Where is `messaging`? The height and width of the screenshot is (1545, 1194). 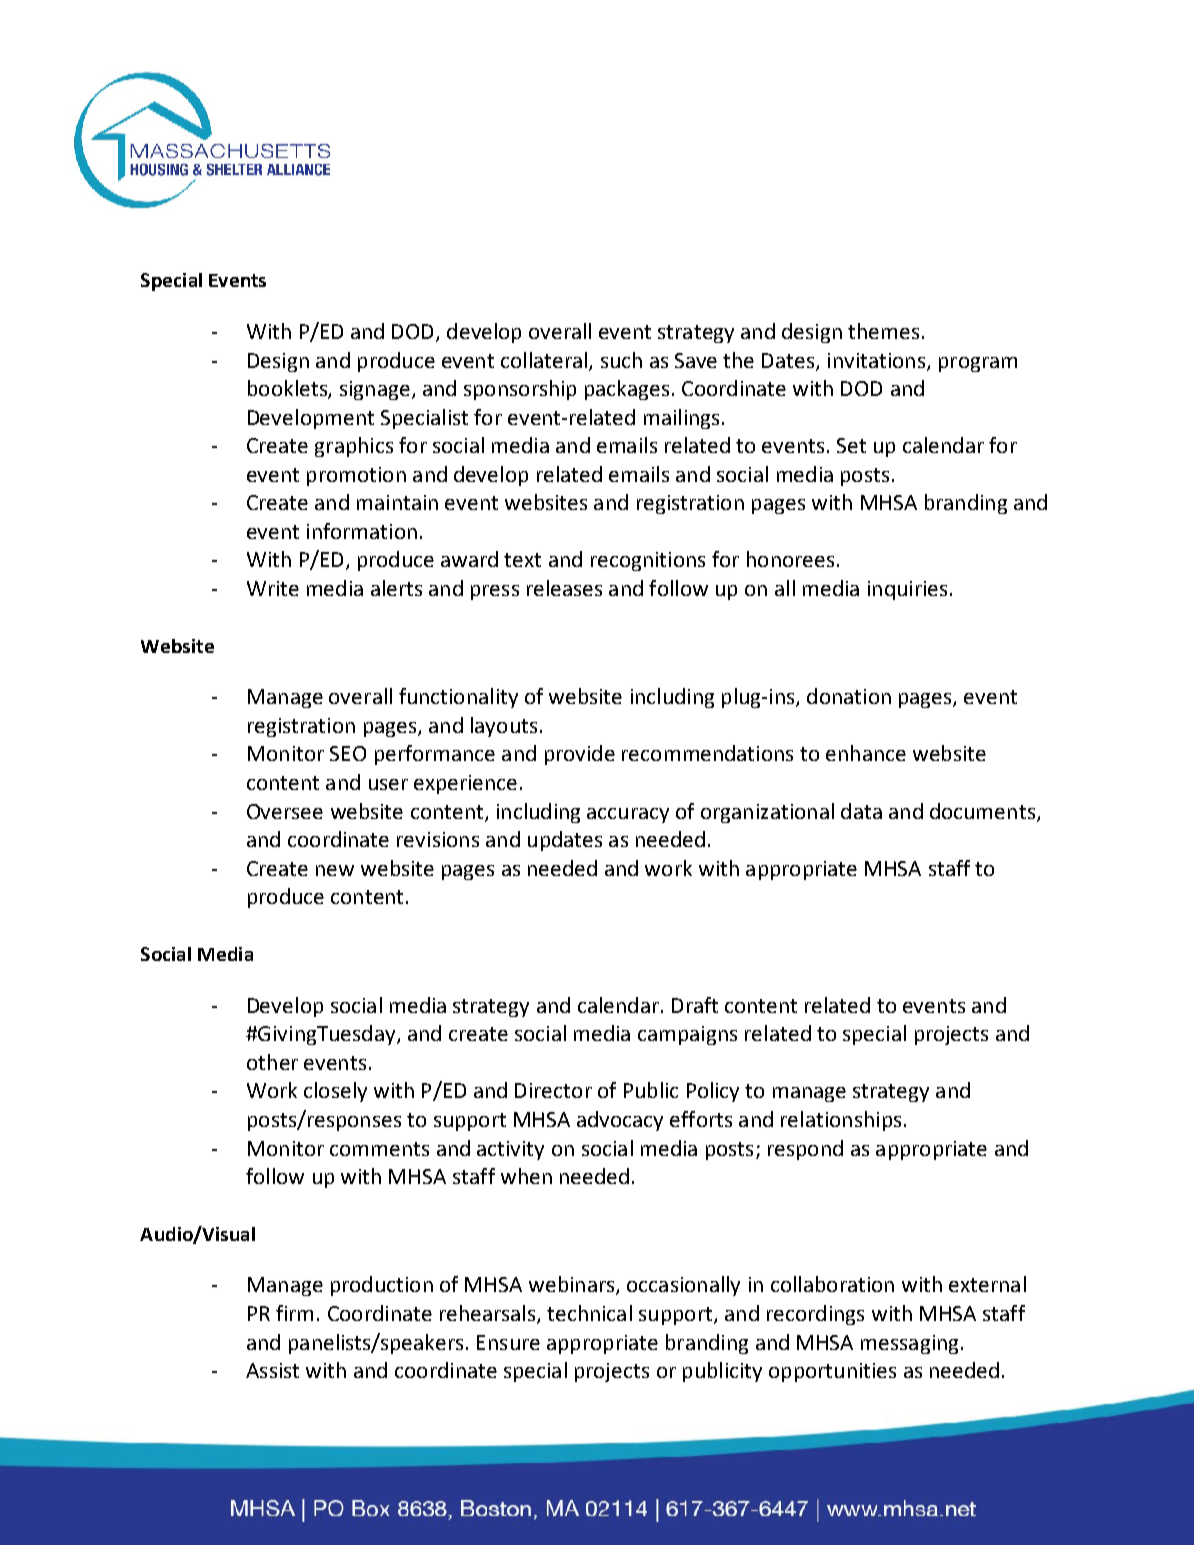
messaging is located at coordinates (909, 1344).
